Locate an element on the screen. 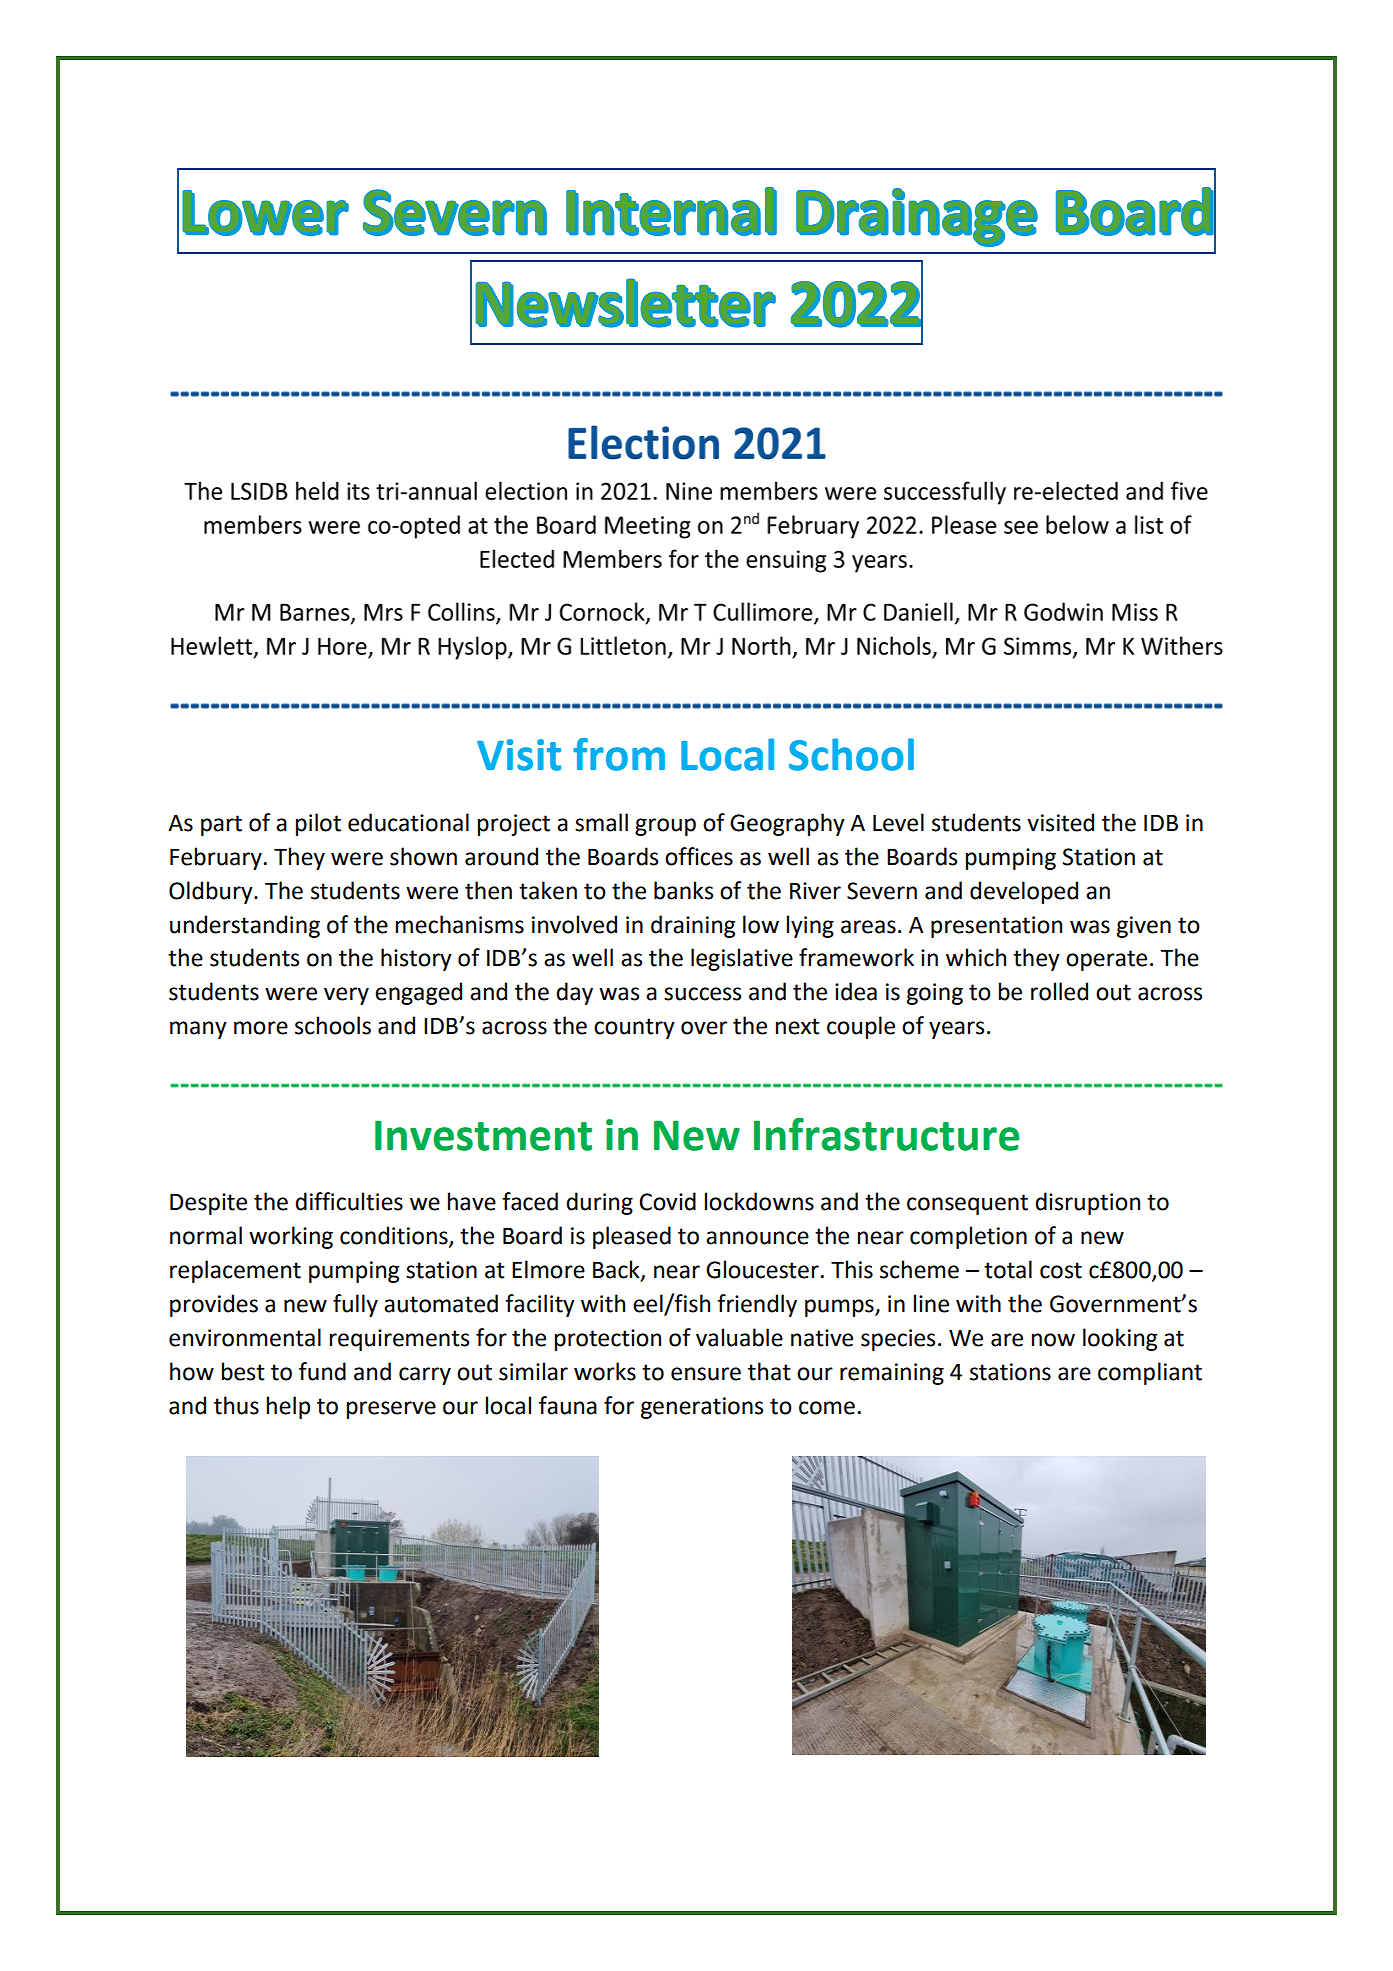 The width and height of the screenshot is (1393, 1971). from is located at coordinates (619, 754).
